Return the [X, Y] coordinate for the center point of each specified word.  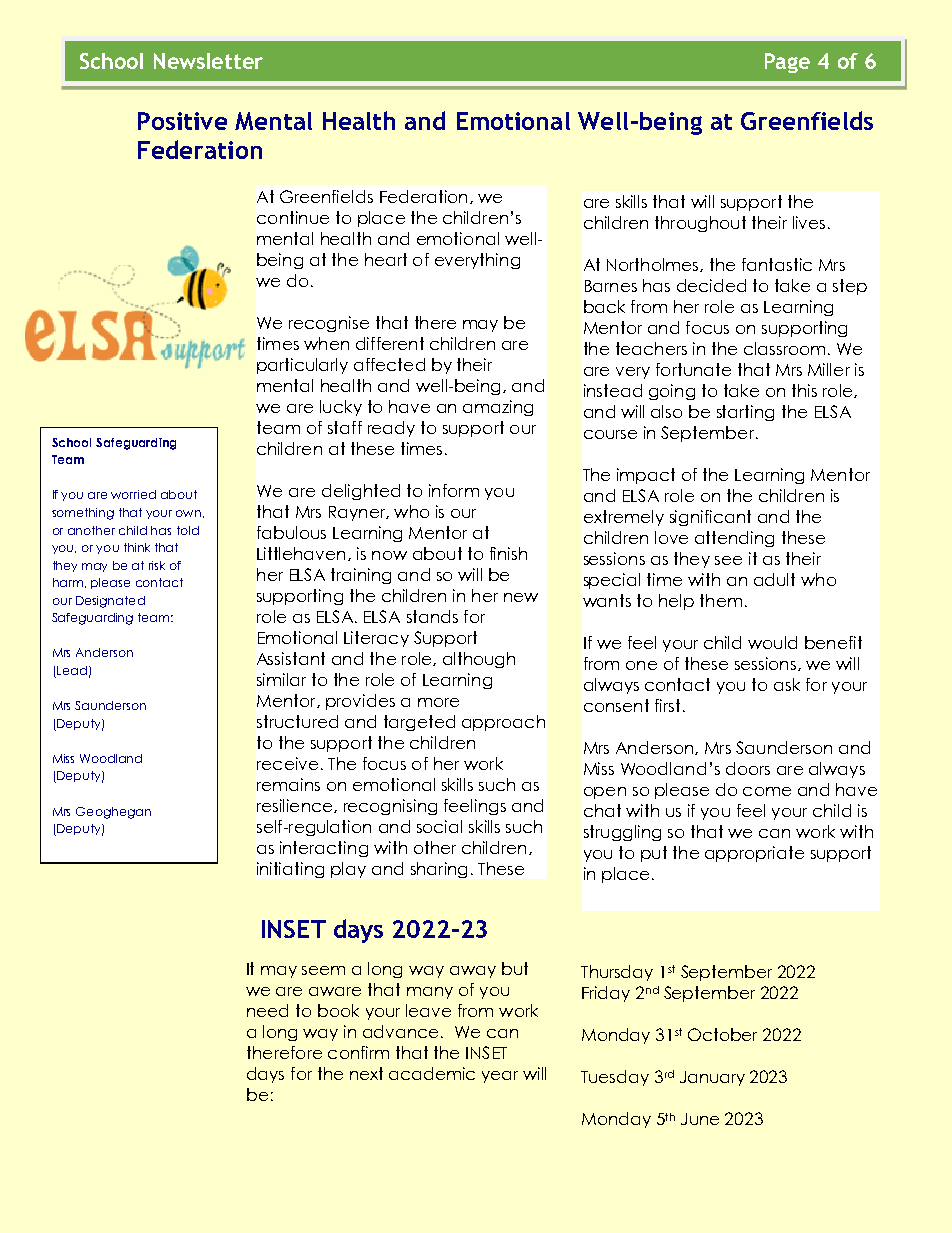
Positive [182, 121]
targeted [419, 723]
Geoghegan [113, 813]
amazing [498, 408]
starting [745, 413]
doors [748, 768]
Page [787, 63]
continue [293, 217]
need [267, 1010]
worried [133, 494]
